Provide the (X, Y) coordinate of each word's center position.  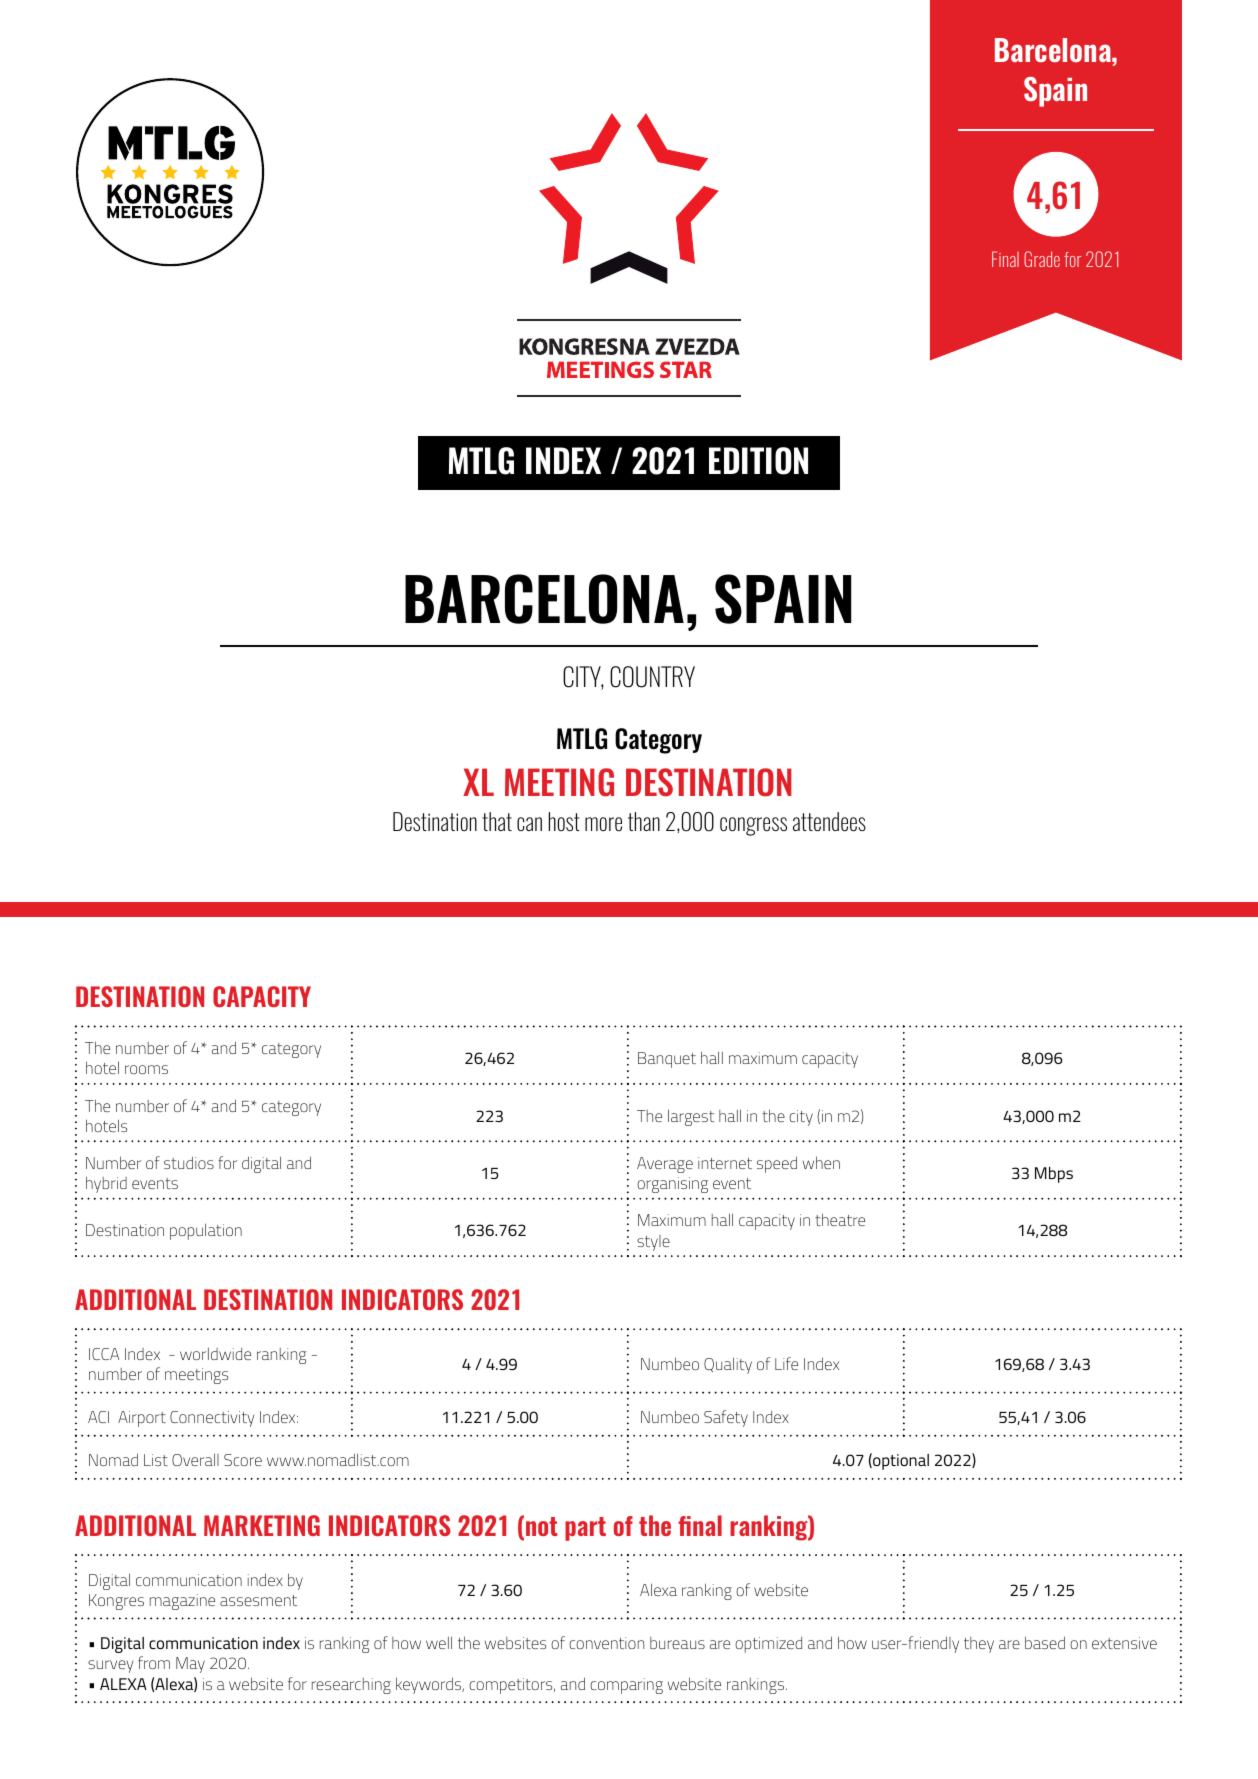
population (206, 1231)
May (190, 1665)
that (497, 821)
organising (672, 1185)
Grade (1042, 259)
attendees (829, 821)
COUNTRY (652, 677)
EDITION (758, 461)
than (644, 821)
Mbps (1054, 1175)
